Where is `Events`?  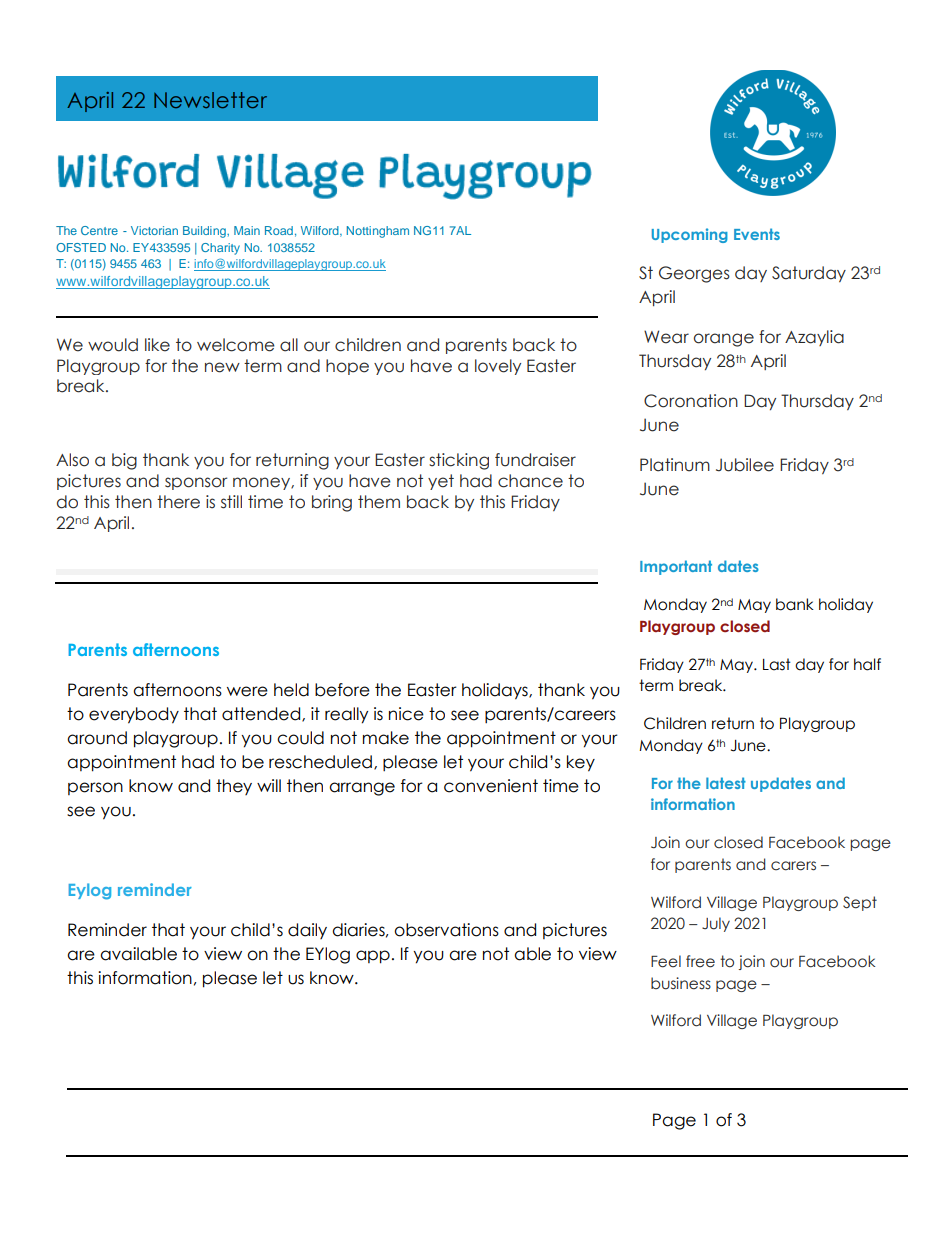
Events is located at coordinates (757, 234).
